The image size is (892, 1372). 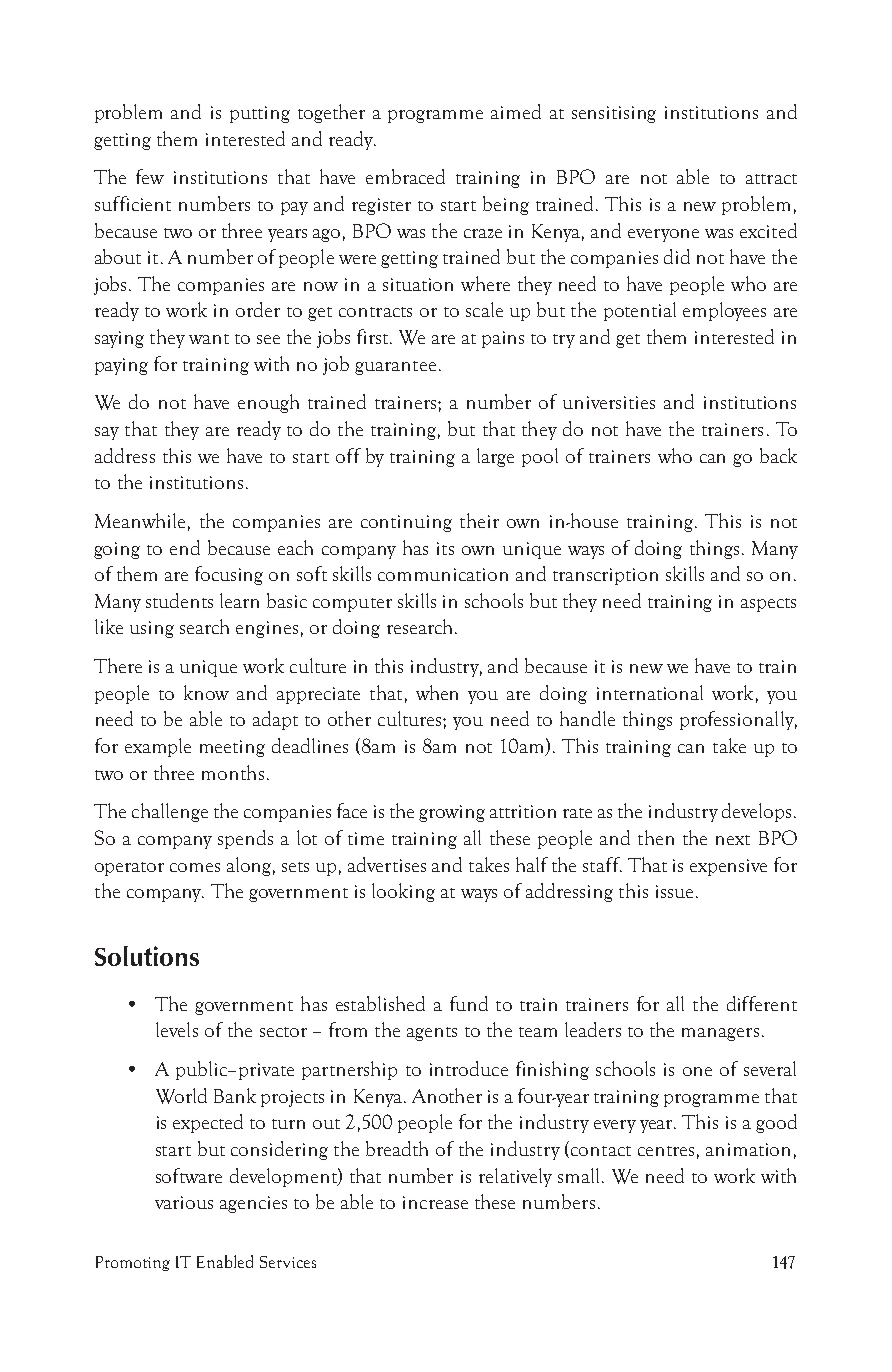 I want to click on international, so click(x=650, y=692).
